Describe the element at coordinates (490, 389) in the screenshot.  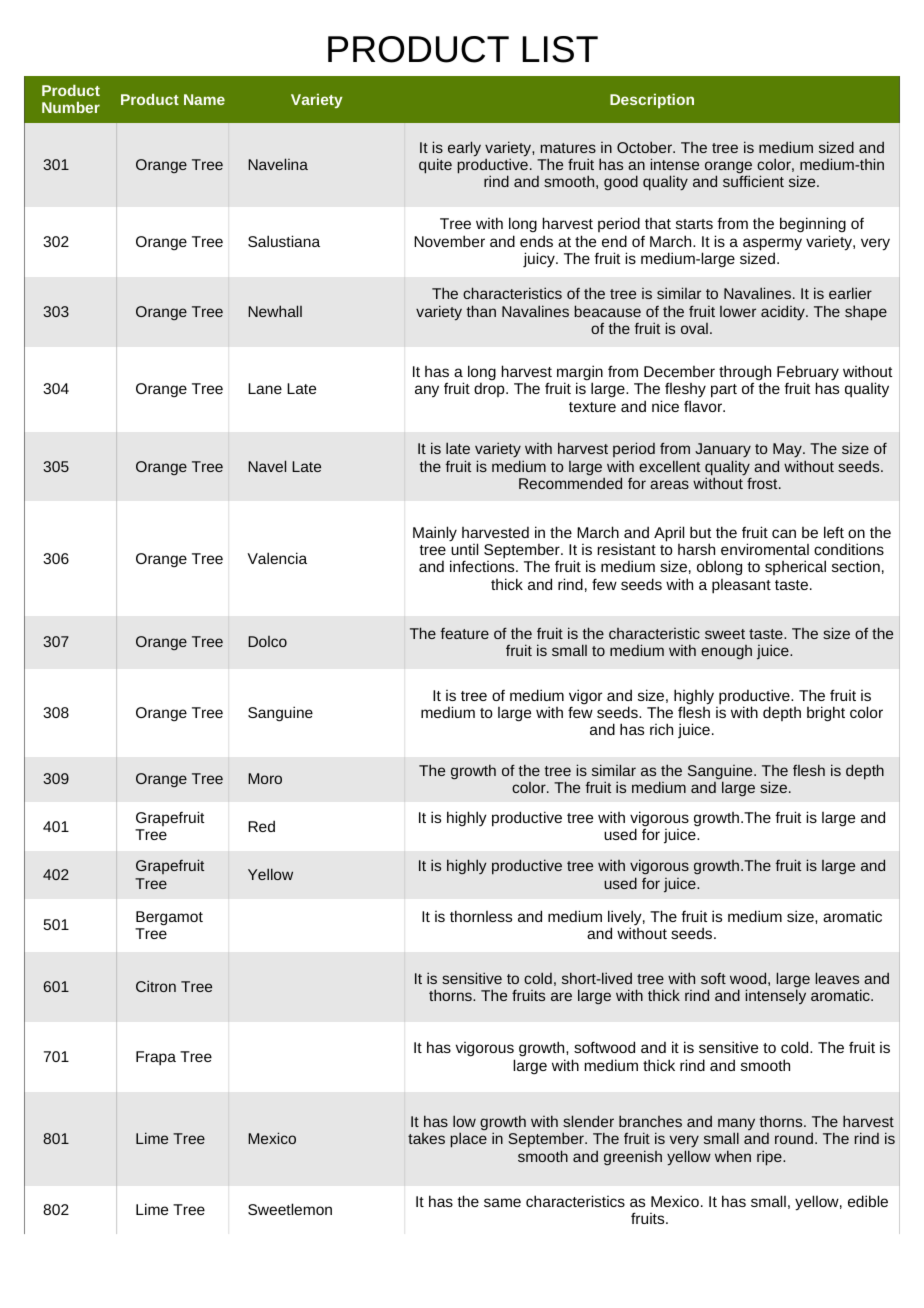
I see `drop` at that location.
